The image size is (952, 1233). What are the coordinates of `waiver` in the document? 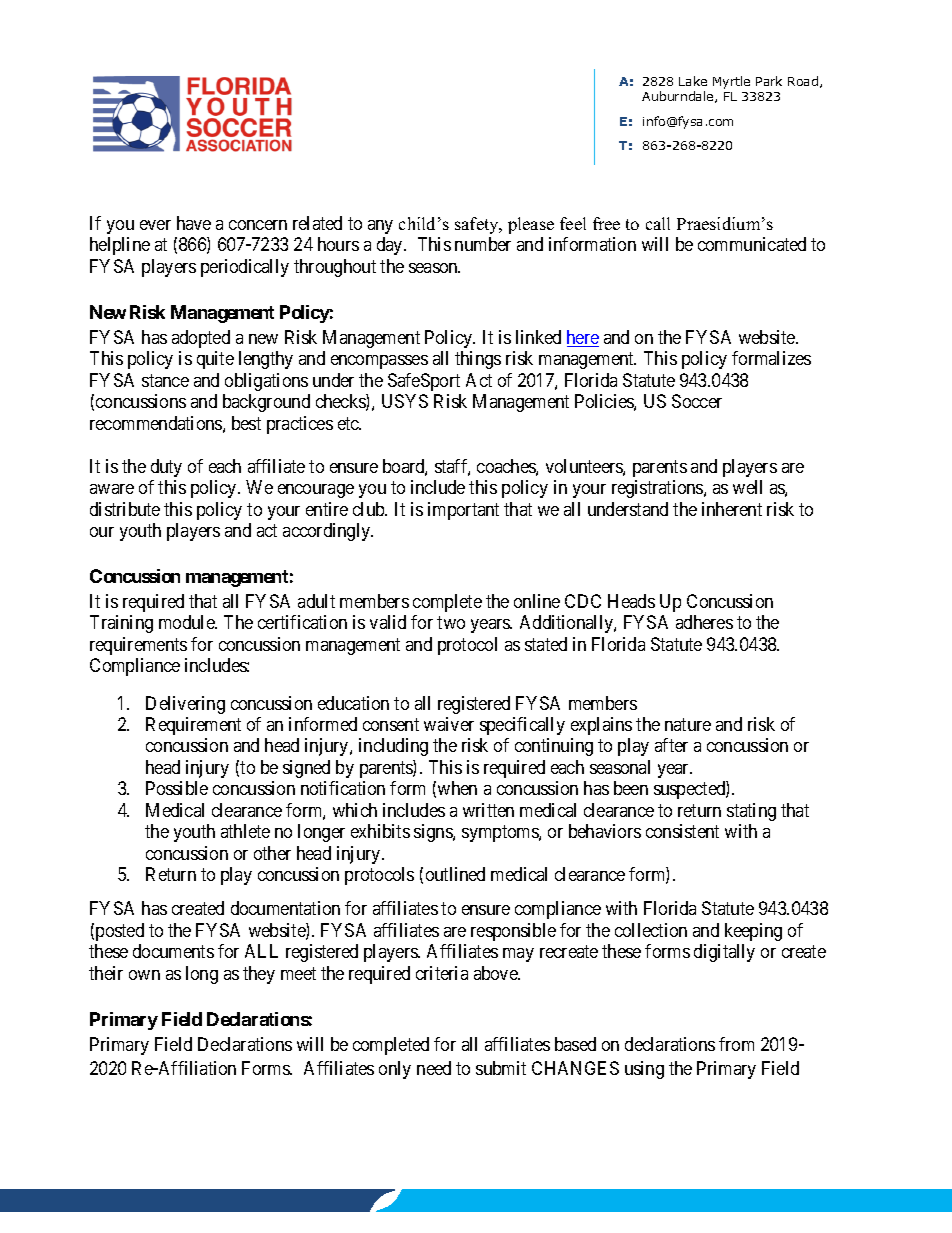 It's located at (449, 724).
